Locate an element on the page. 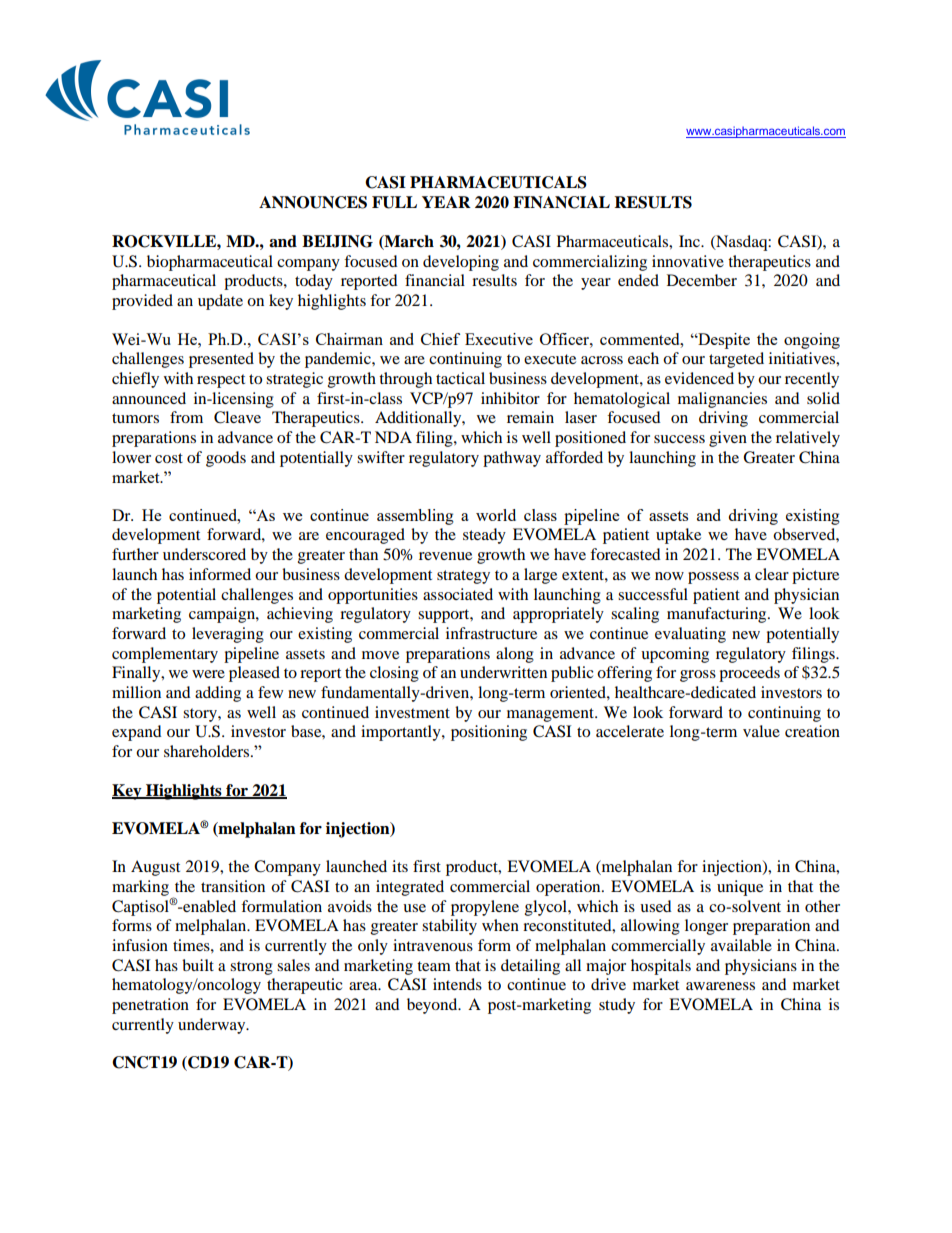 Image resolution: width=952 pixels, height=1233 pixels. intends is located at coordinates (457, 984).
